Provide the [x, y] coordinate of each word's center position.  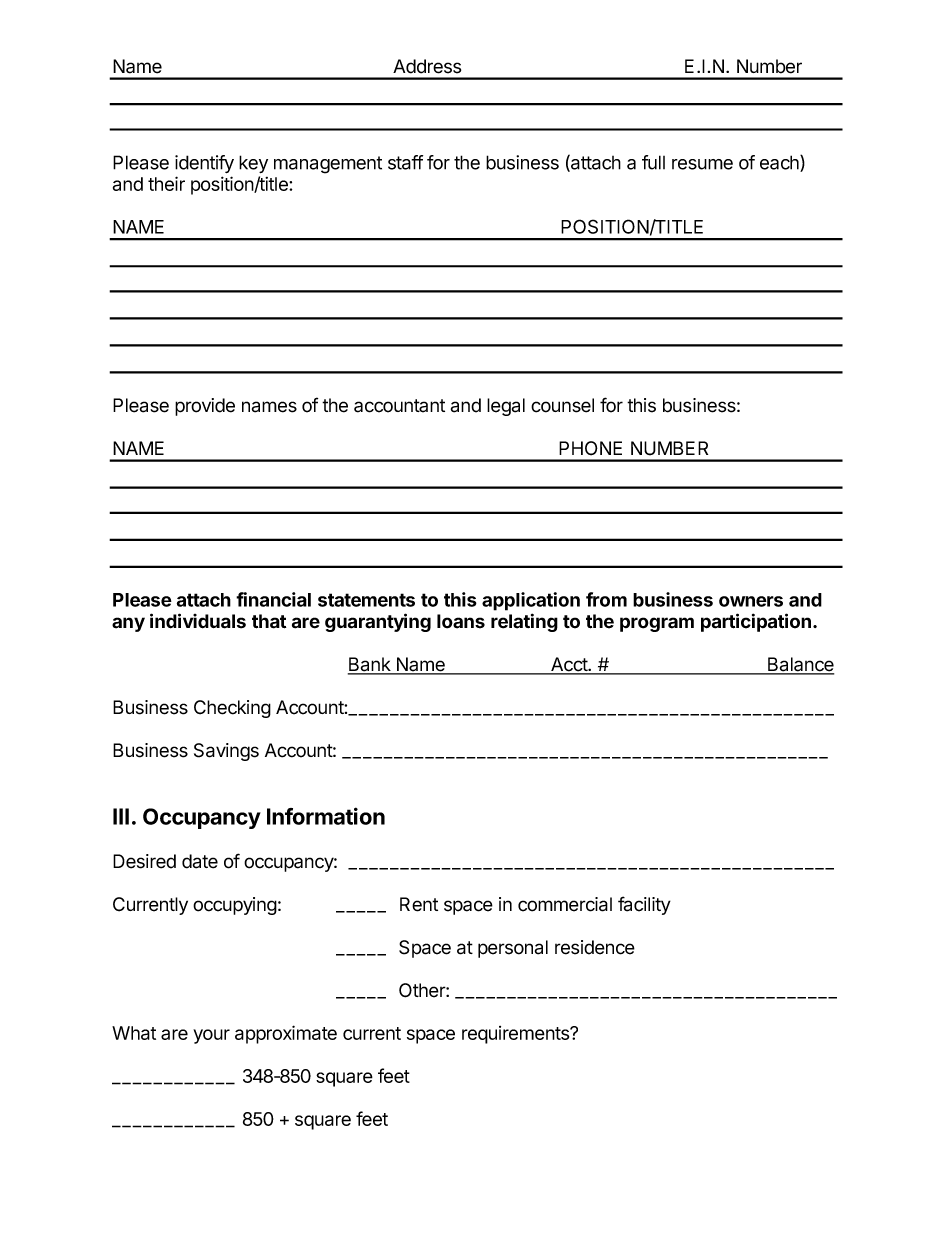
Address [427, 66]
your [211, 1036]
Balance [800, 665]
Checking [232, 709]
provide [205, 407]
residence [595, 947]
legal [506, 407]
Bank [370, 665]
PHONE [590, 448]
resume [702, 164]
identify [204, 164]
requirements [517, 1035]
